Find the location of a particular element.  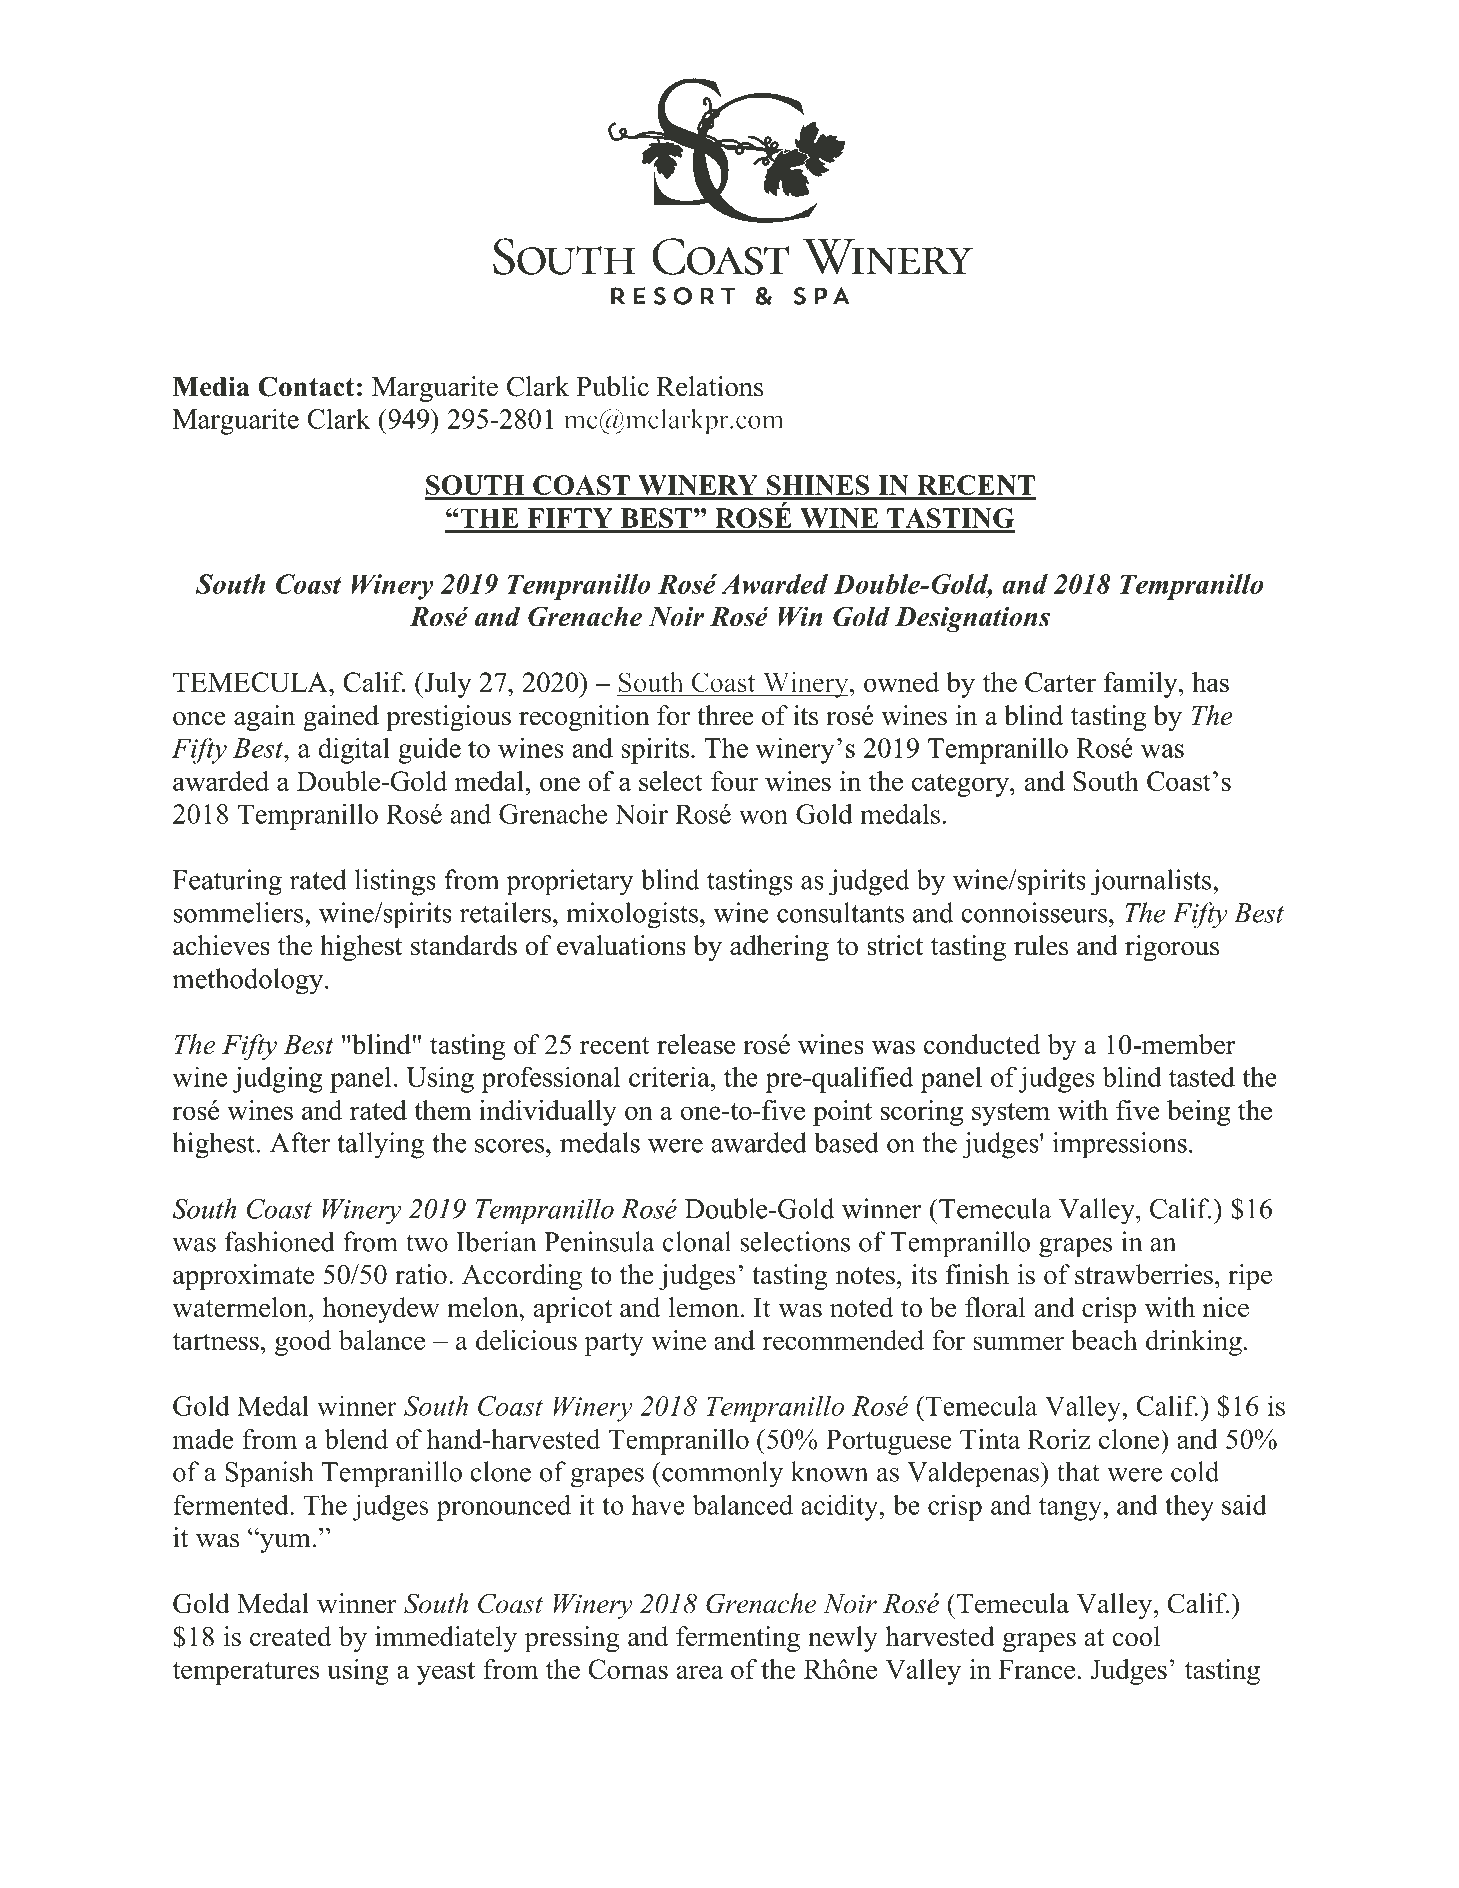

Relations is located at coordinates (710, 386).
